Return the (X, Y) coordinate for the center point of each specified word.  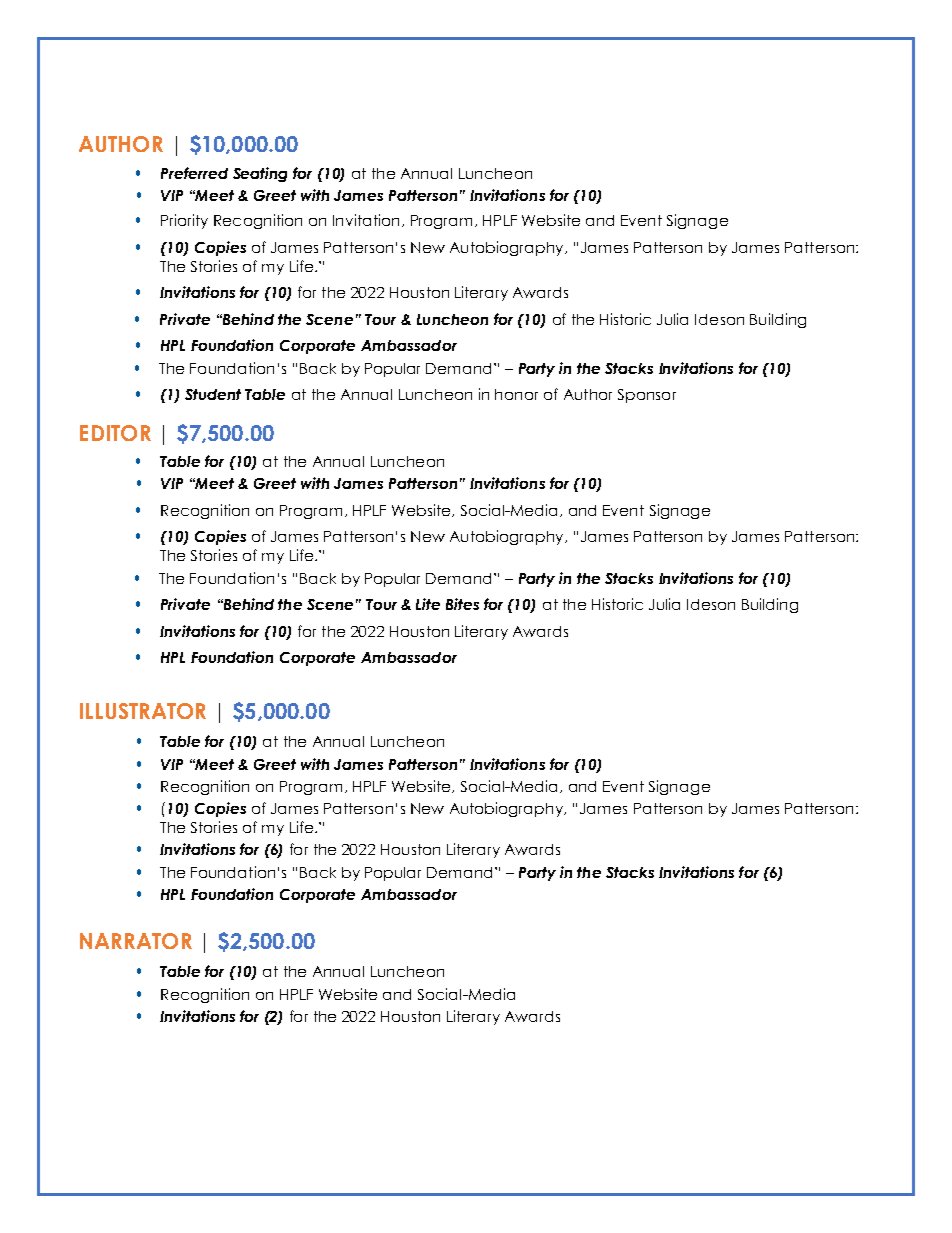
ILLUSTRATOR (143, 711)
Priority (184, 221)
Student (213, 394)
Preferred (194, 173)
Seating (260, 174)
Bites (462, 604)
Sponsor (647, 396)
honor (516, 394)
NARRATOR (136, 941)
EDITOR (115, 433)
